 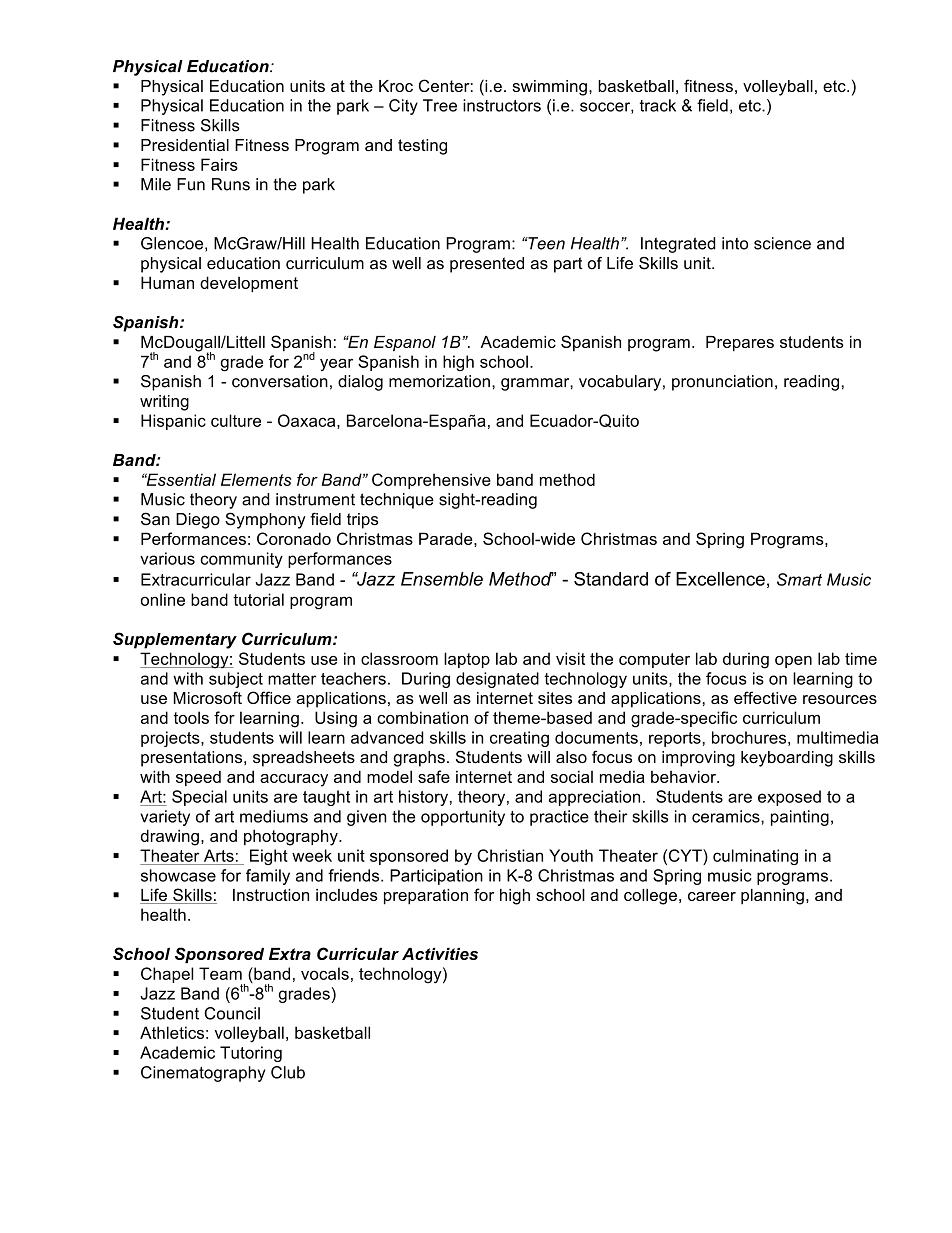 I want to click on Activities, so click(x=440, y=954).
